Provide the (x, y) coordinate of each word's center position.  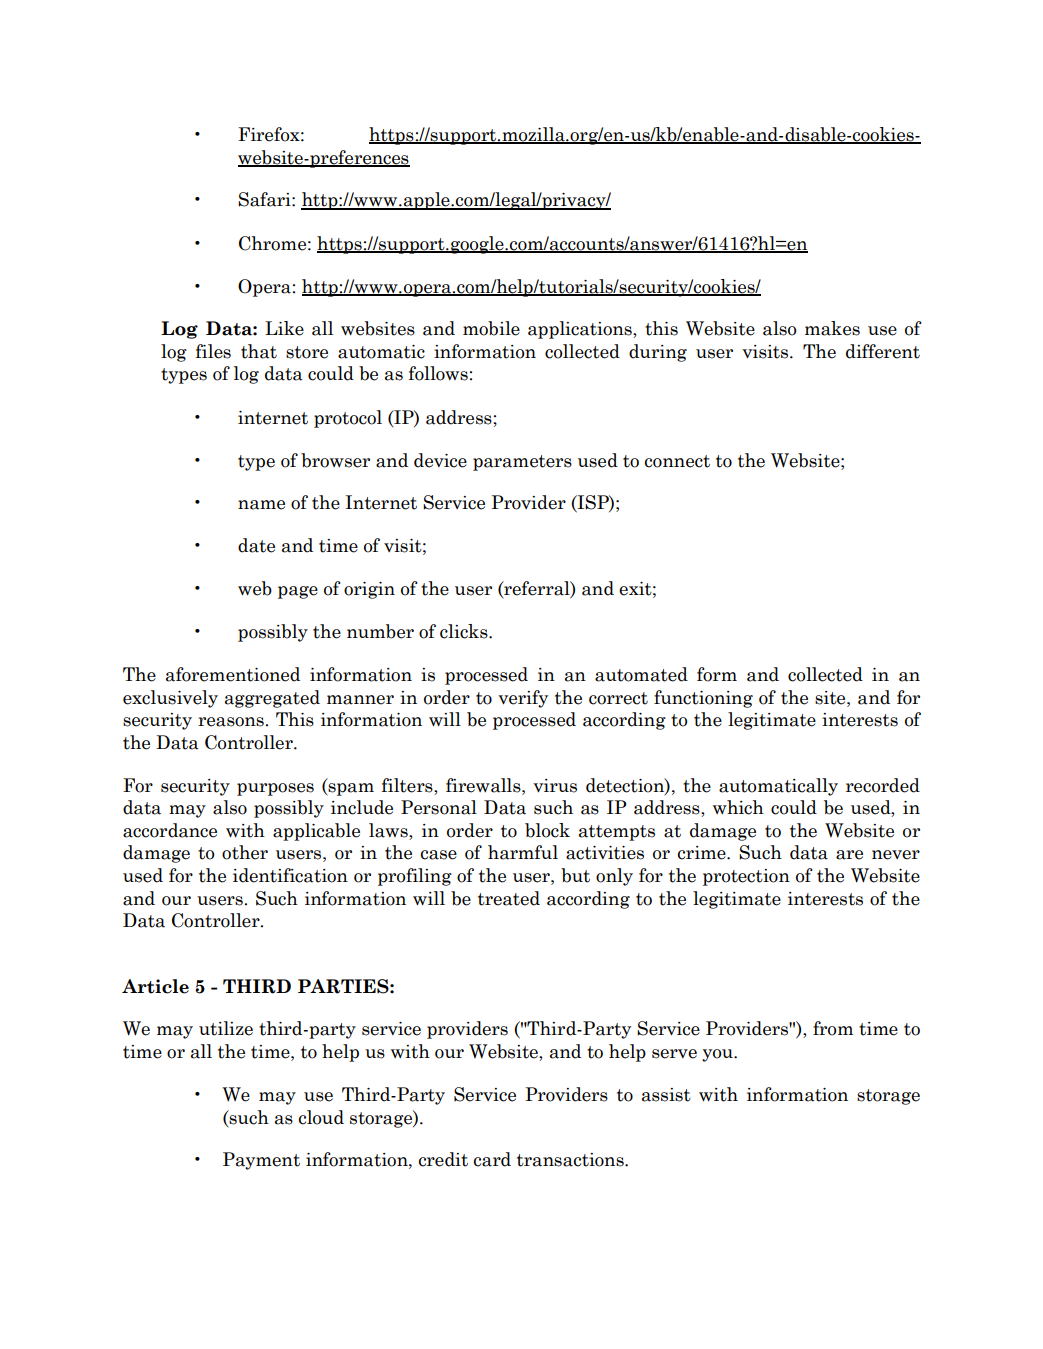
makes (832, 328)
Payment (261, 1161)
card (492, 1159)
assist (666, 1095)
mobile (491, 328)
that (259, 351)
